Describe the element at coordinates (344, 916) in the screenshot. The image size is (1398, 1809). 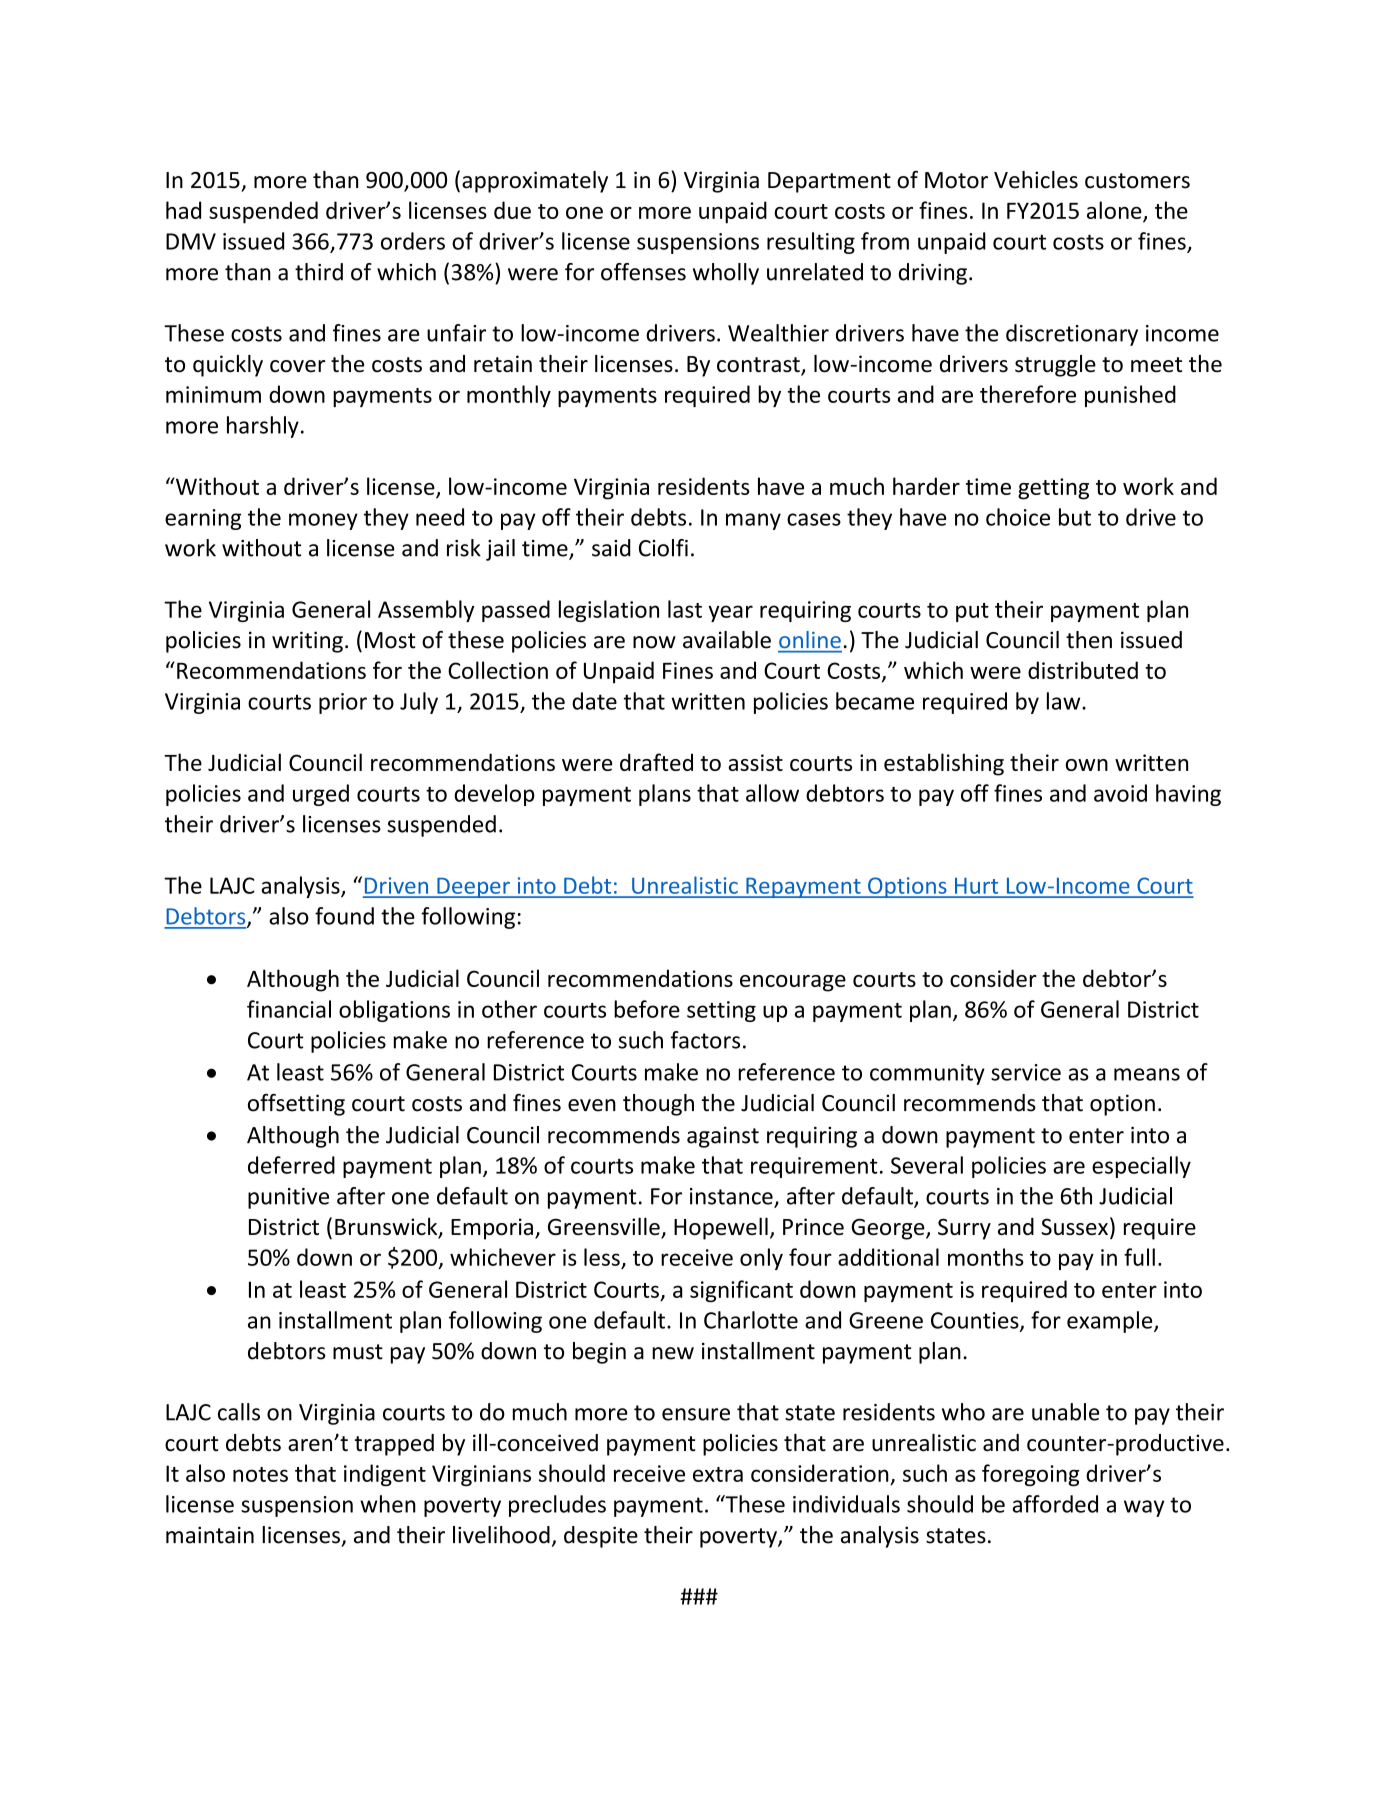
I see `found` at that location.
